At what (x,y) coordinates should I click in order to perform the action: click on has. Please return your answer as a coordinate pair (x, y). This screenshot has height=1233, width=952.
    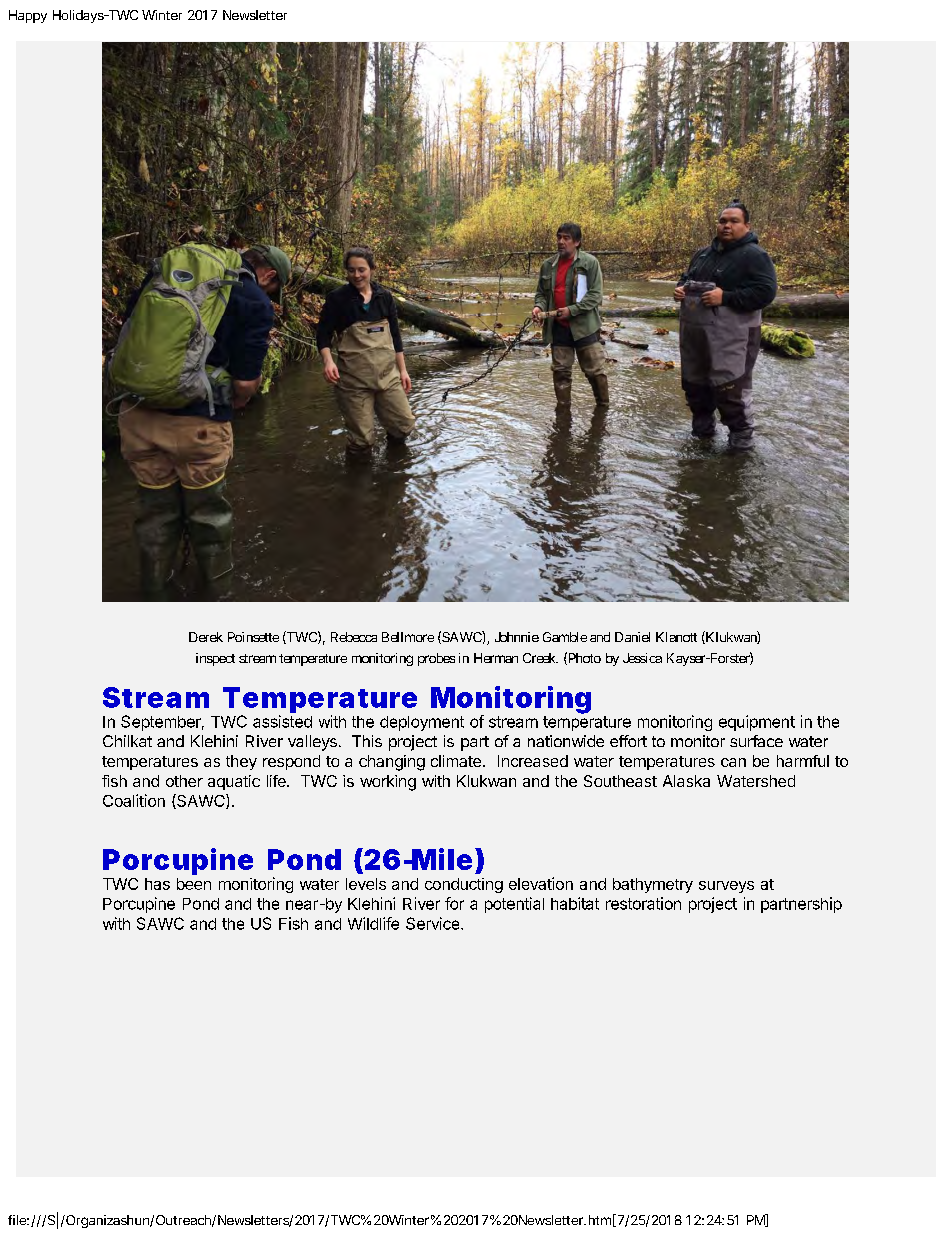
    Looking at the image, I should click on (157, 884).
